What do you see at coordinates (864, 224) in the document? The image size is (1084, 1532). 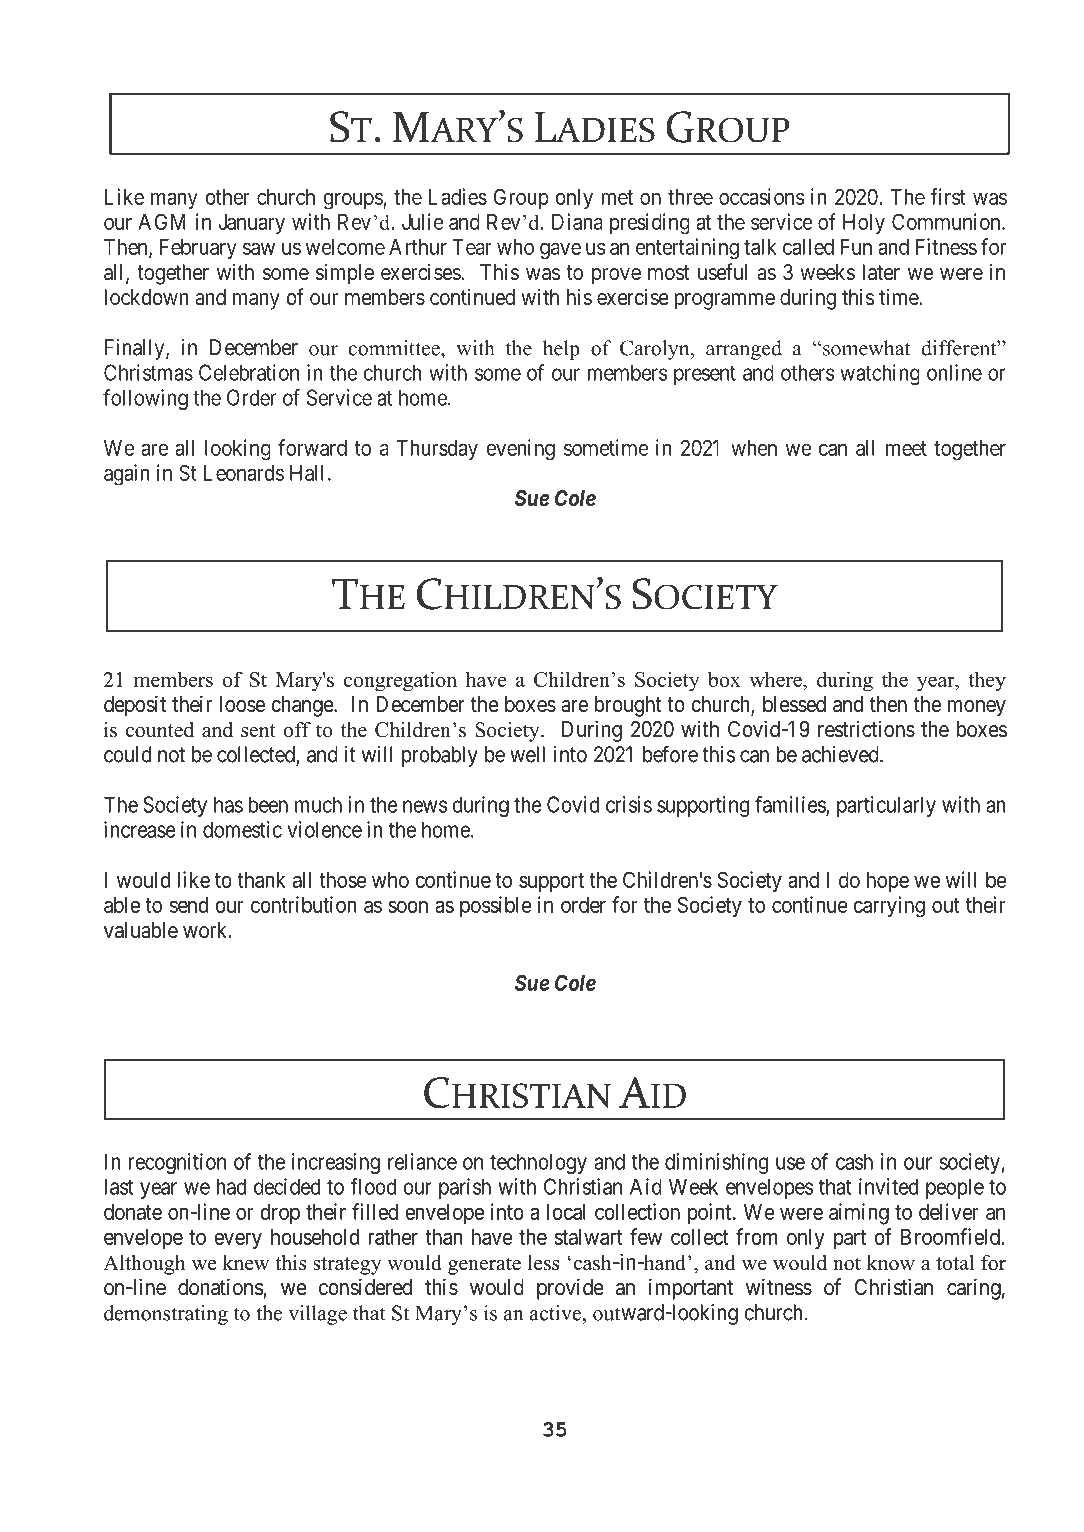 I see `Holy` at bounding box center [864, 224].
